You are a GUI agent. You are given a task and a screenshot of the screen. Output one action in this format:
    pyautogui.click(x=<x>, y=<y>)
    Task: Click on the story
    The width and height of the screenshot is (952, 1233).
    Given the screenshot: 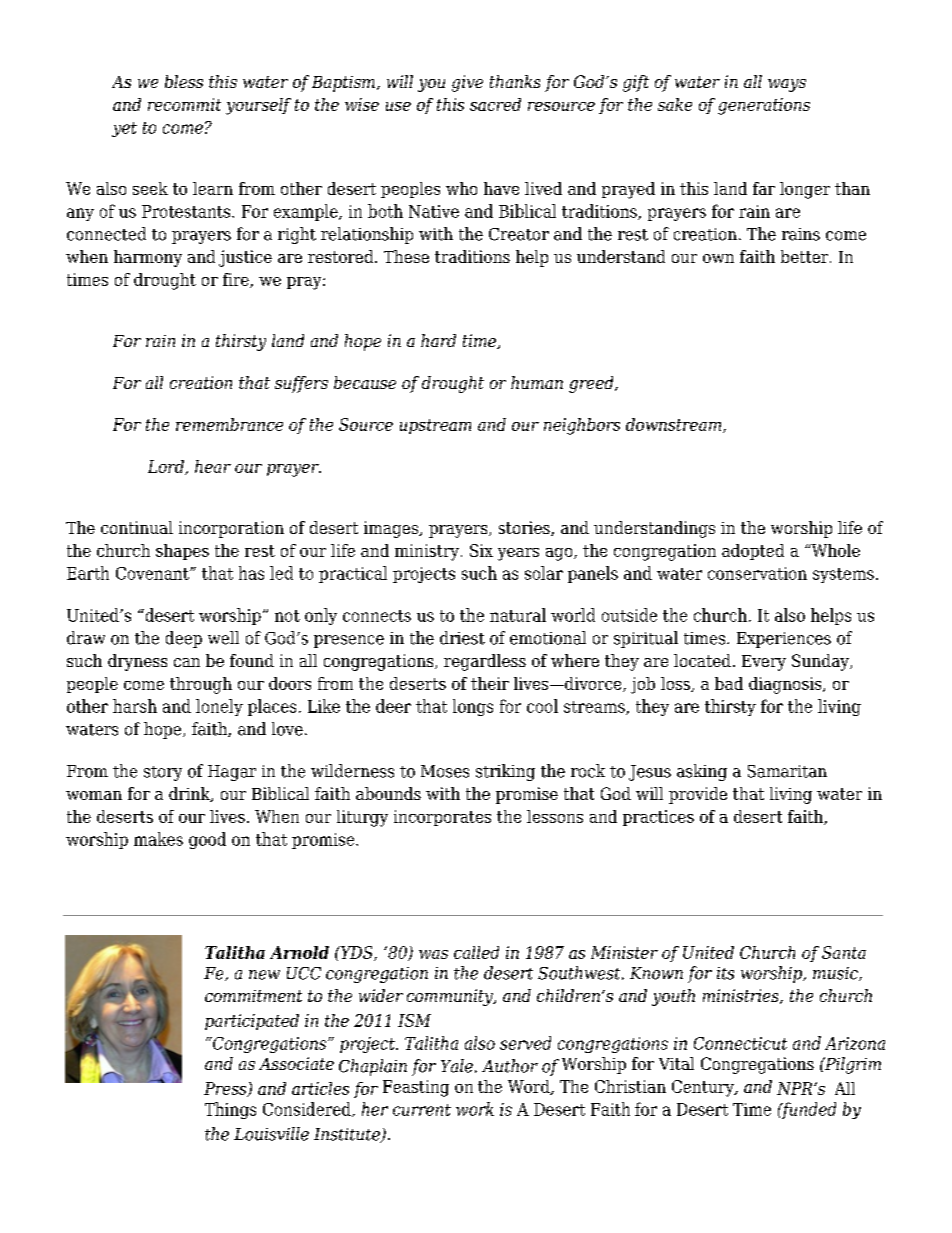 What is the action you would take?
    pyautogui.click(x=163, y=773)
